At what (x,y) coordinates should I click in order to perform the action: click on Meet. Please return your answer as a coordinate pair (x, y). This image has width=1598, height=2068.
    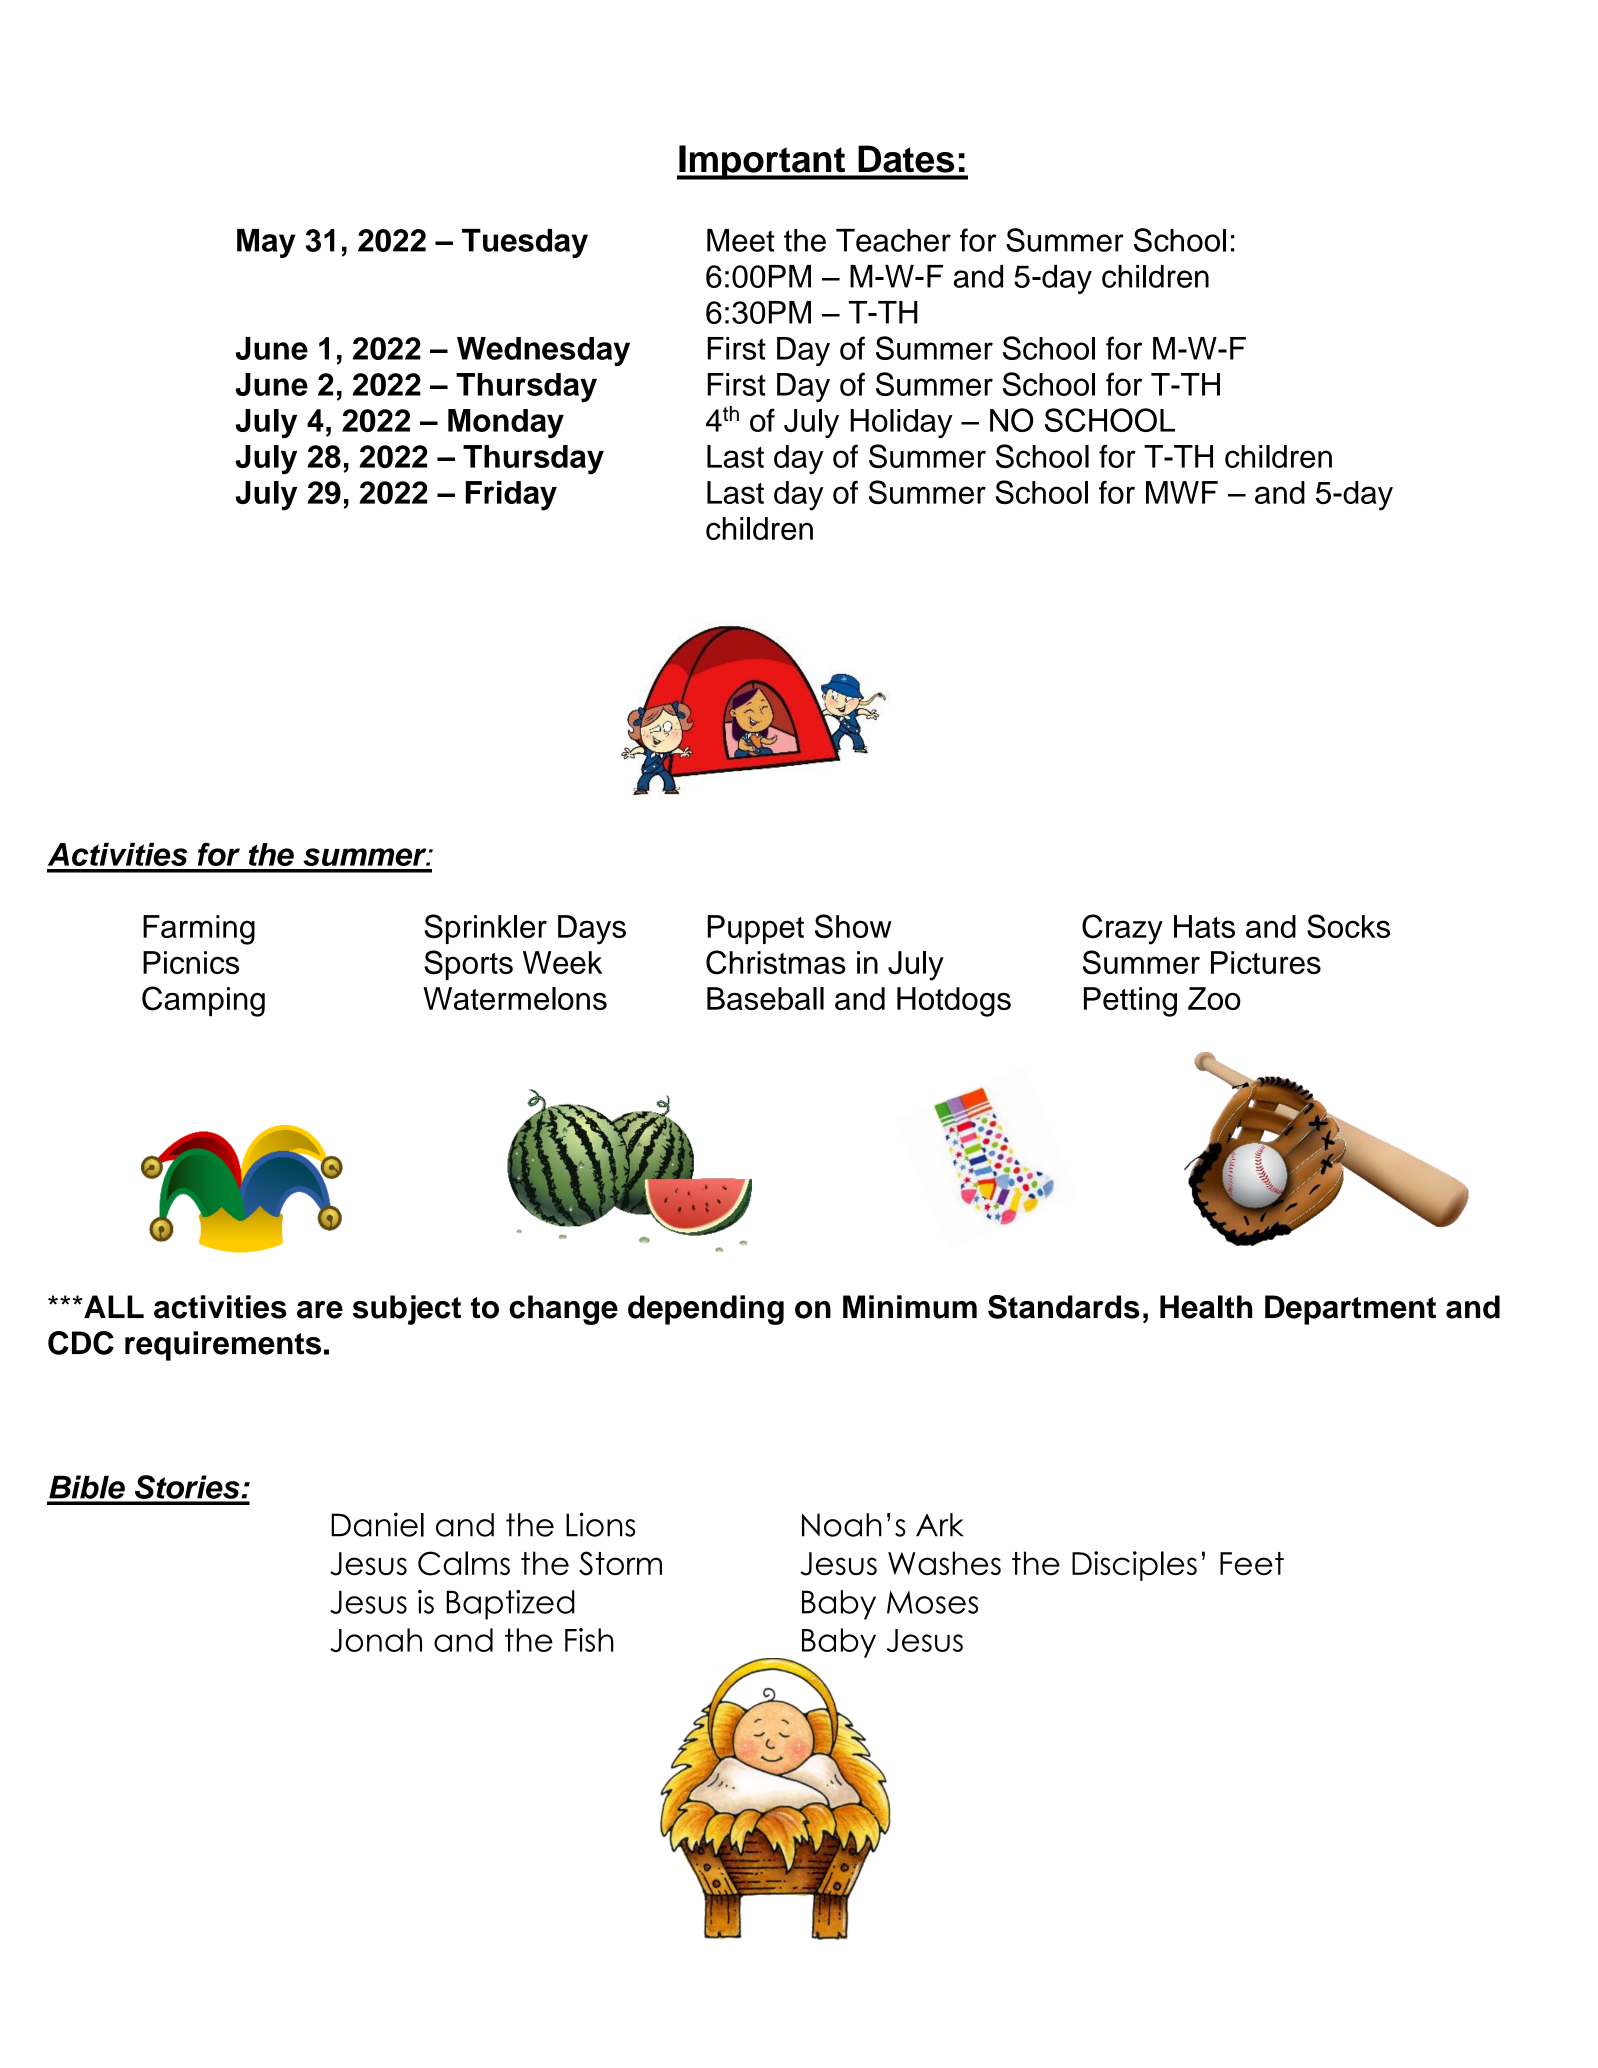
    Looking at the image, I should click on (741, 240).
